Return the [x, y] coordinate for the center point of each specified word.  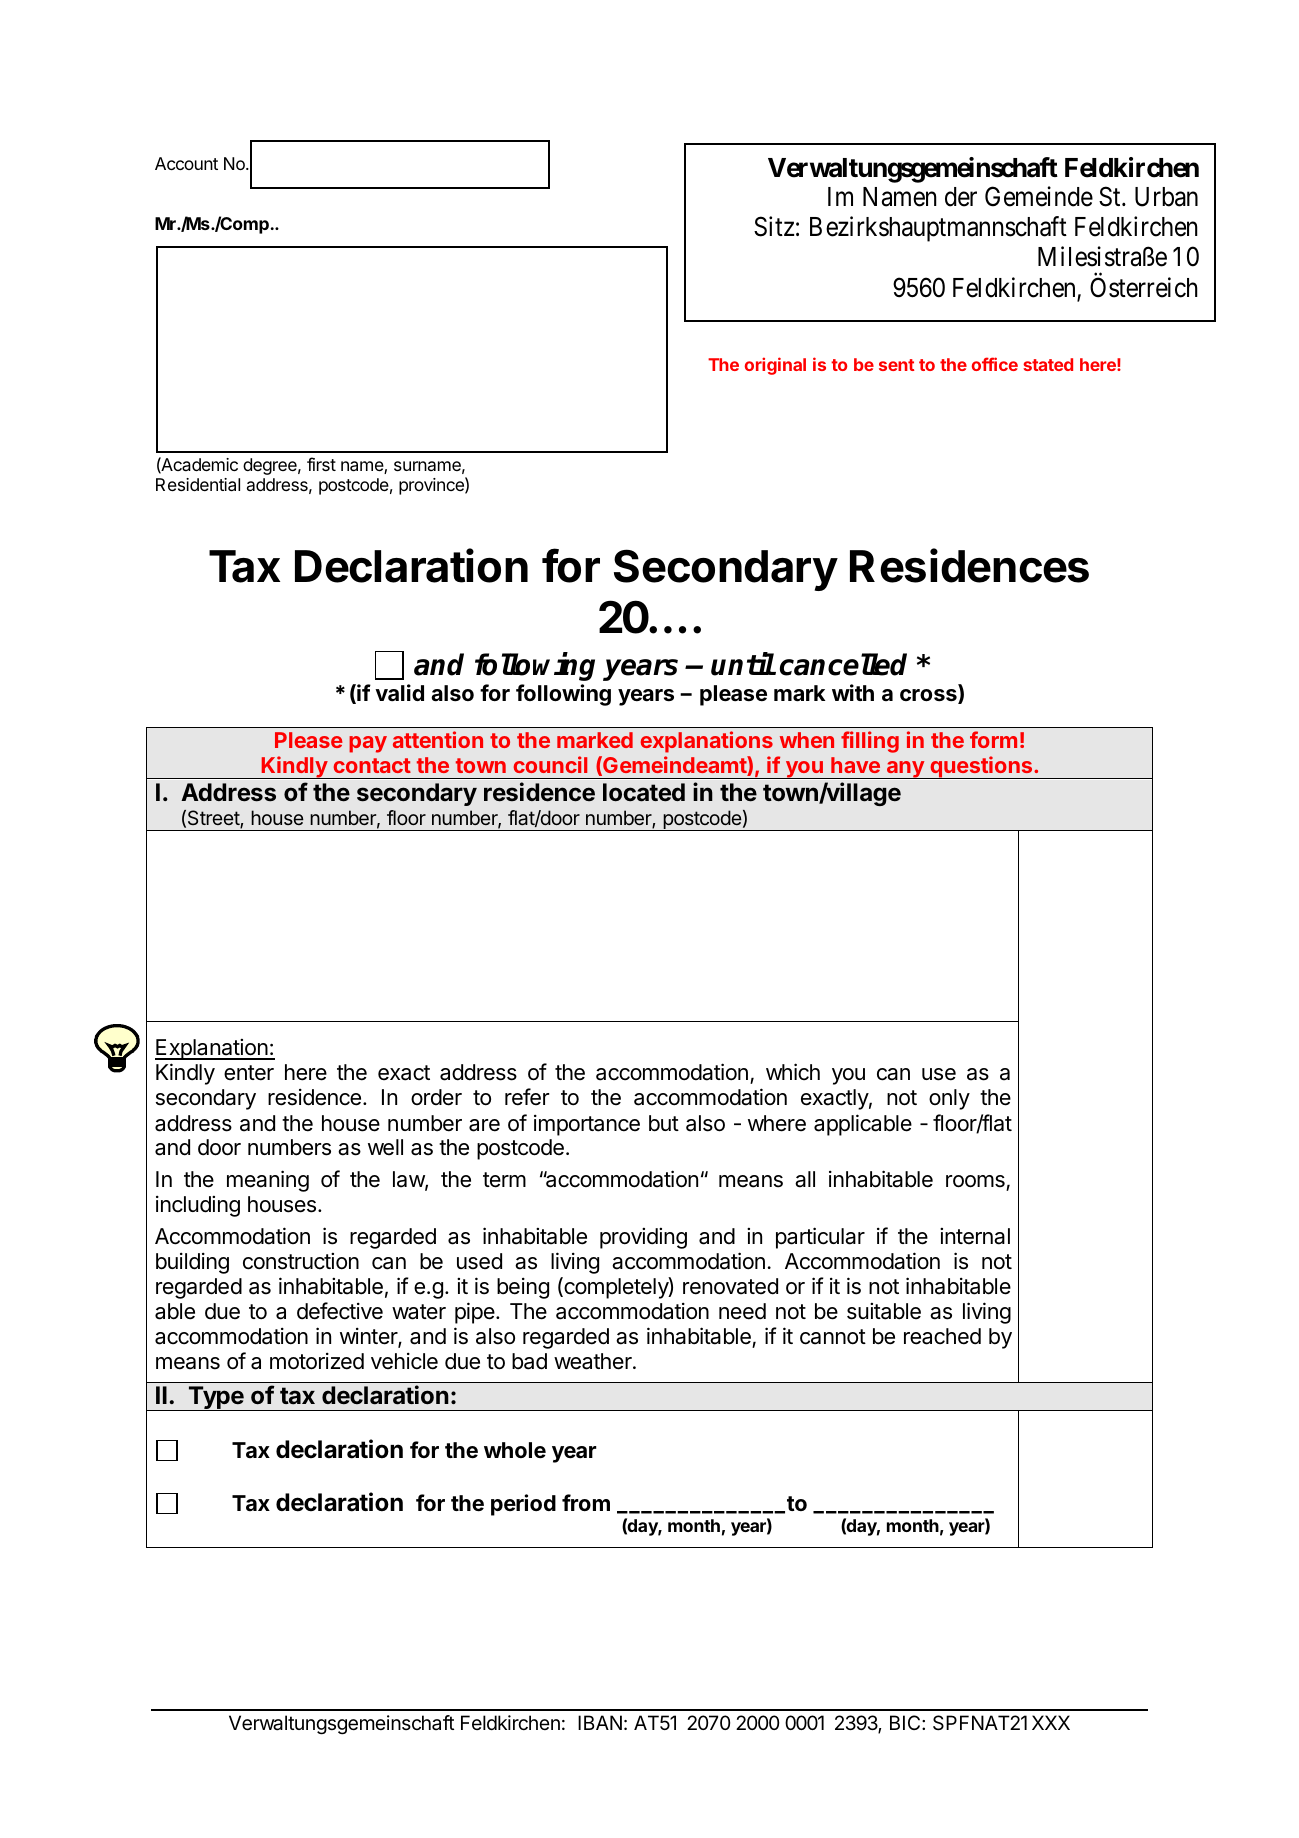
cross [929, 696]
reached [942, 1336]
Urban [1166, 197]
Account [186, 163]
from [586, 1502]
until [743, 664]
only [949, 1099]
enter [249, 1073]
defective [340, 1311]
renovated [730, 1286]
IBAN [600, 1722]
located [644, 792]
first [321, 464]
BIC [906, 1722]
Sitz [774, 226]
